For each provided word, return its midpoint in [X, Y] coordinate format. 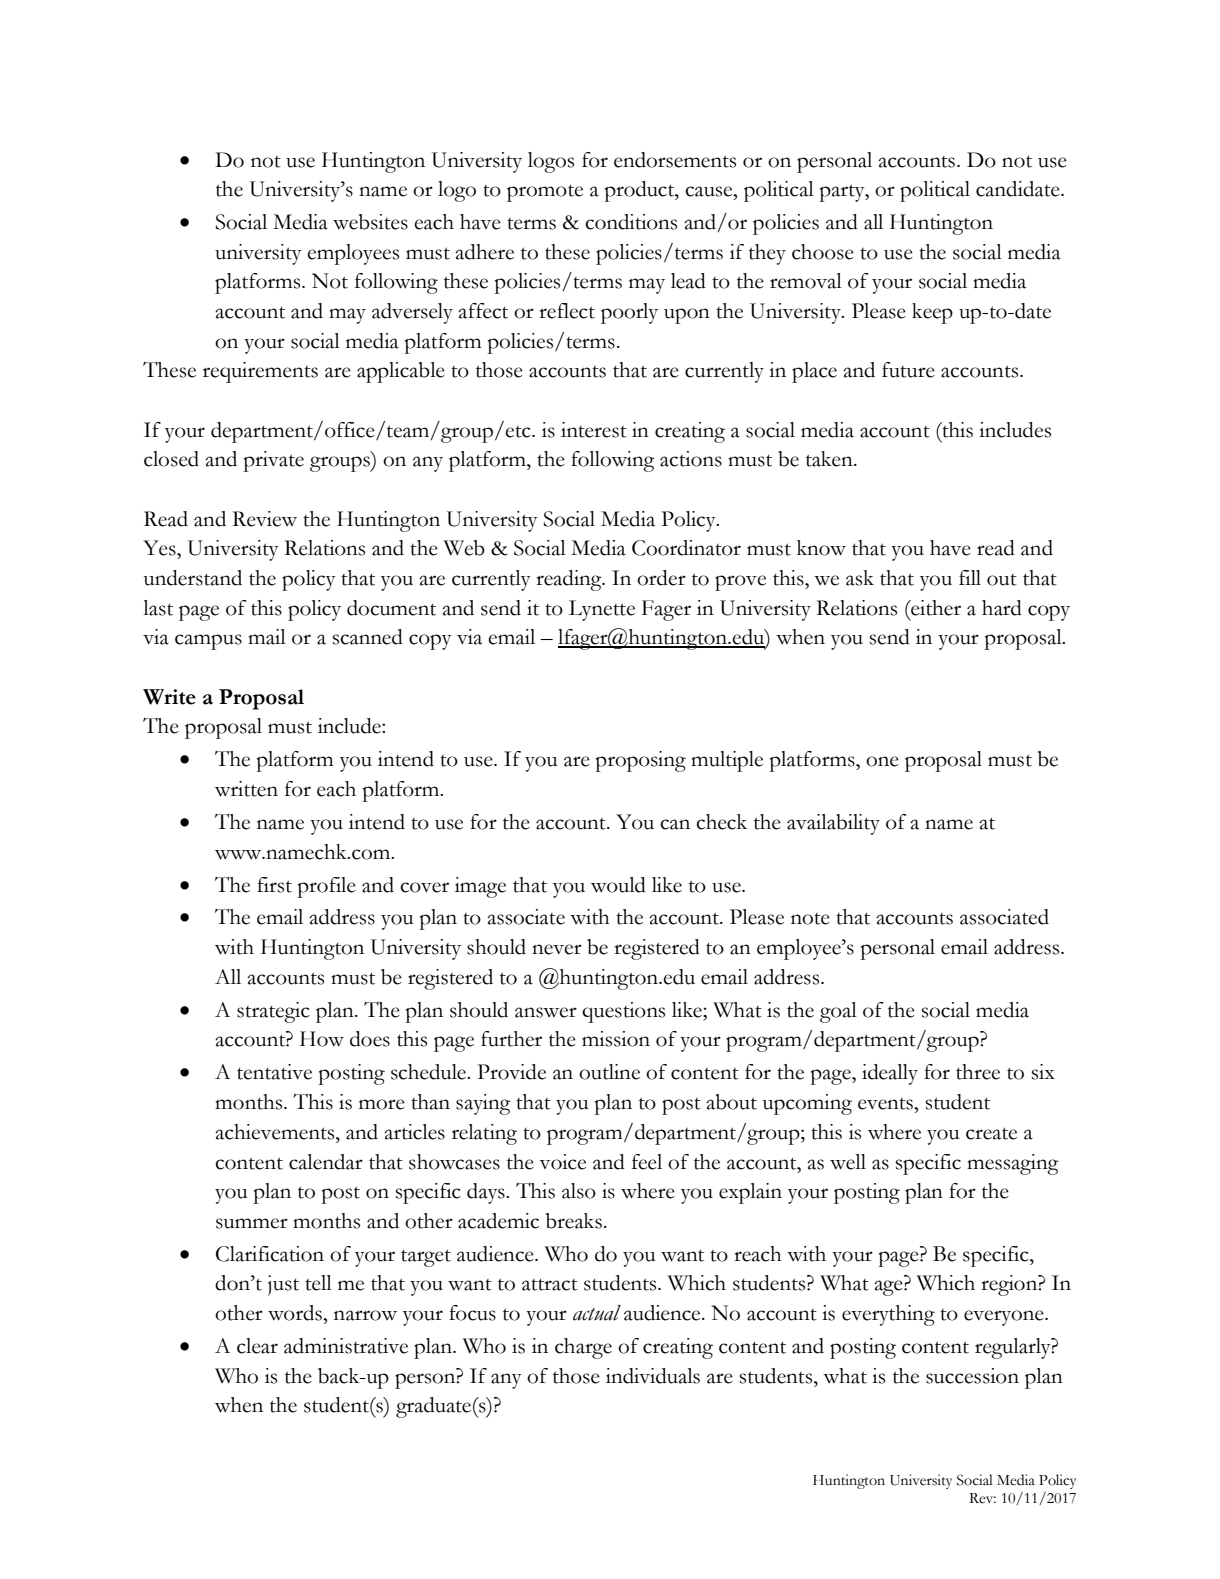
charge [583, 1348]
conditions [631, 222]
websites [370, 222]
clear [257, 1346]
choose [823, 252]
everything [888, 1315]
